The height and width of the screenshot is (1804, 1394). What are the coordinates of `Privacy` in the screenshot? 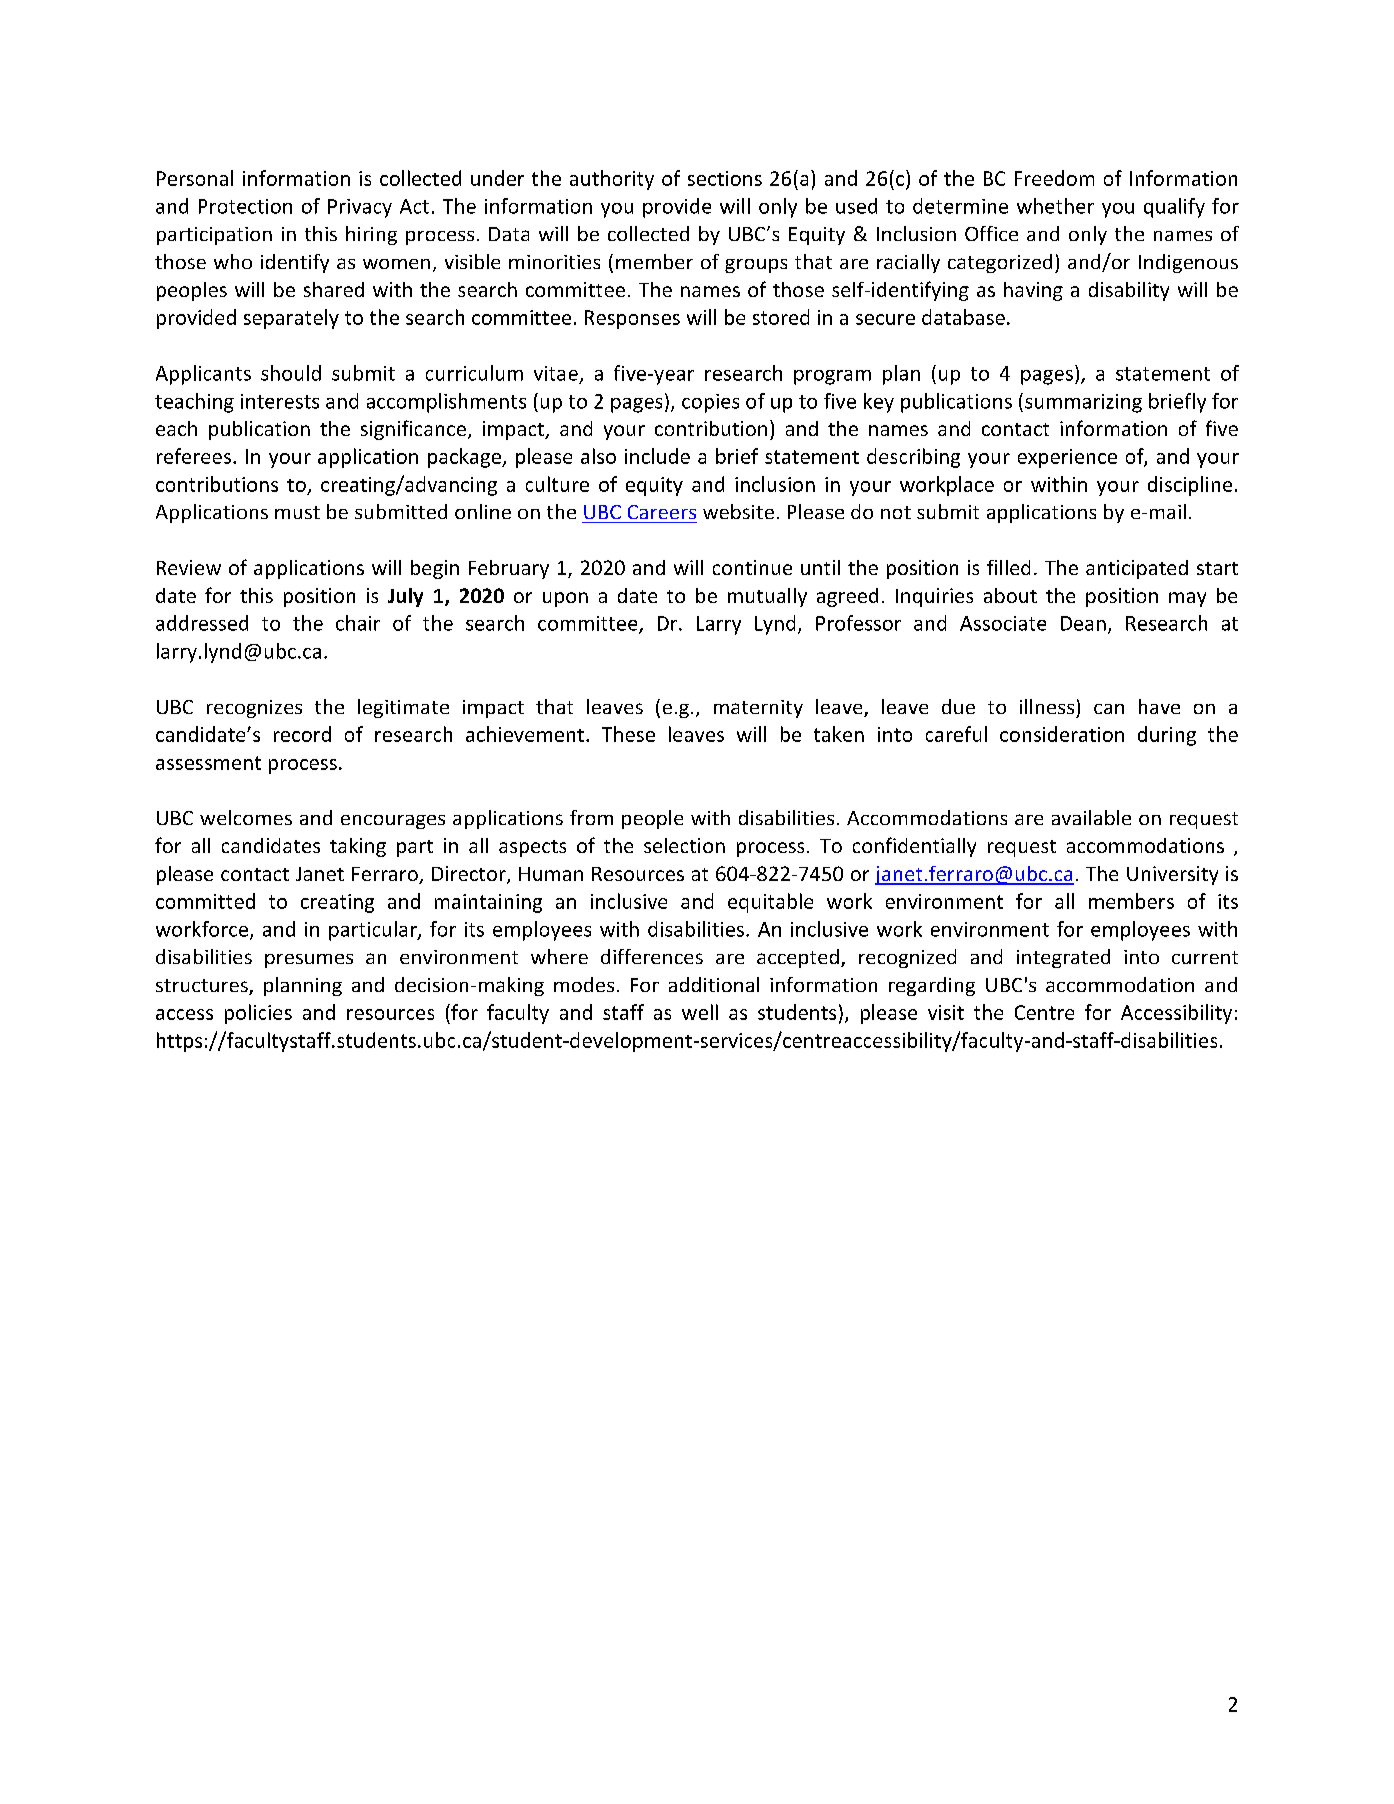 It's located at (360, 208).
